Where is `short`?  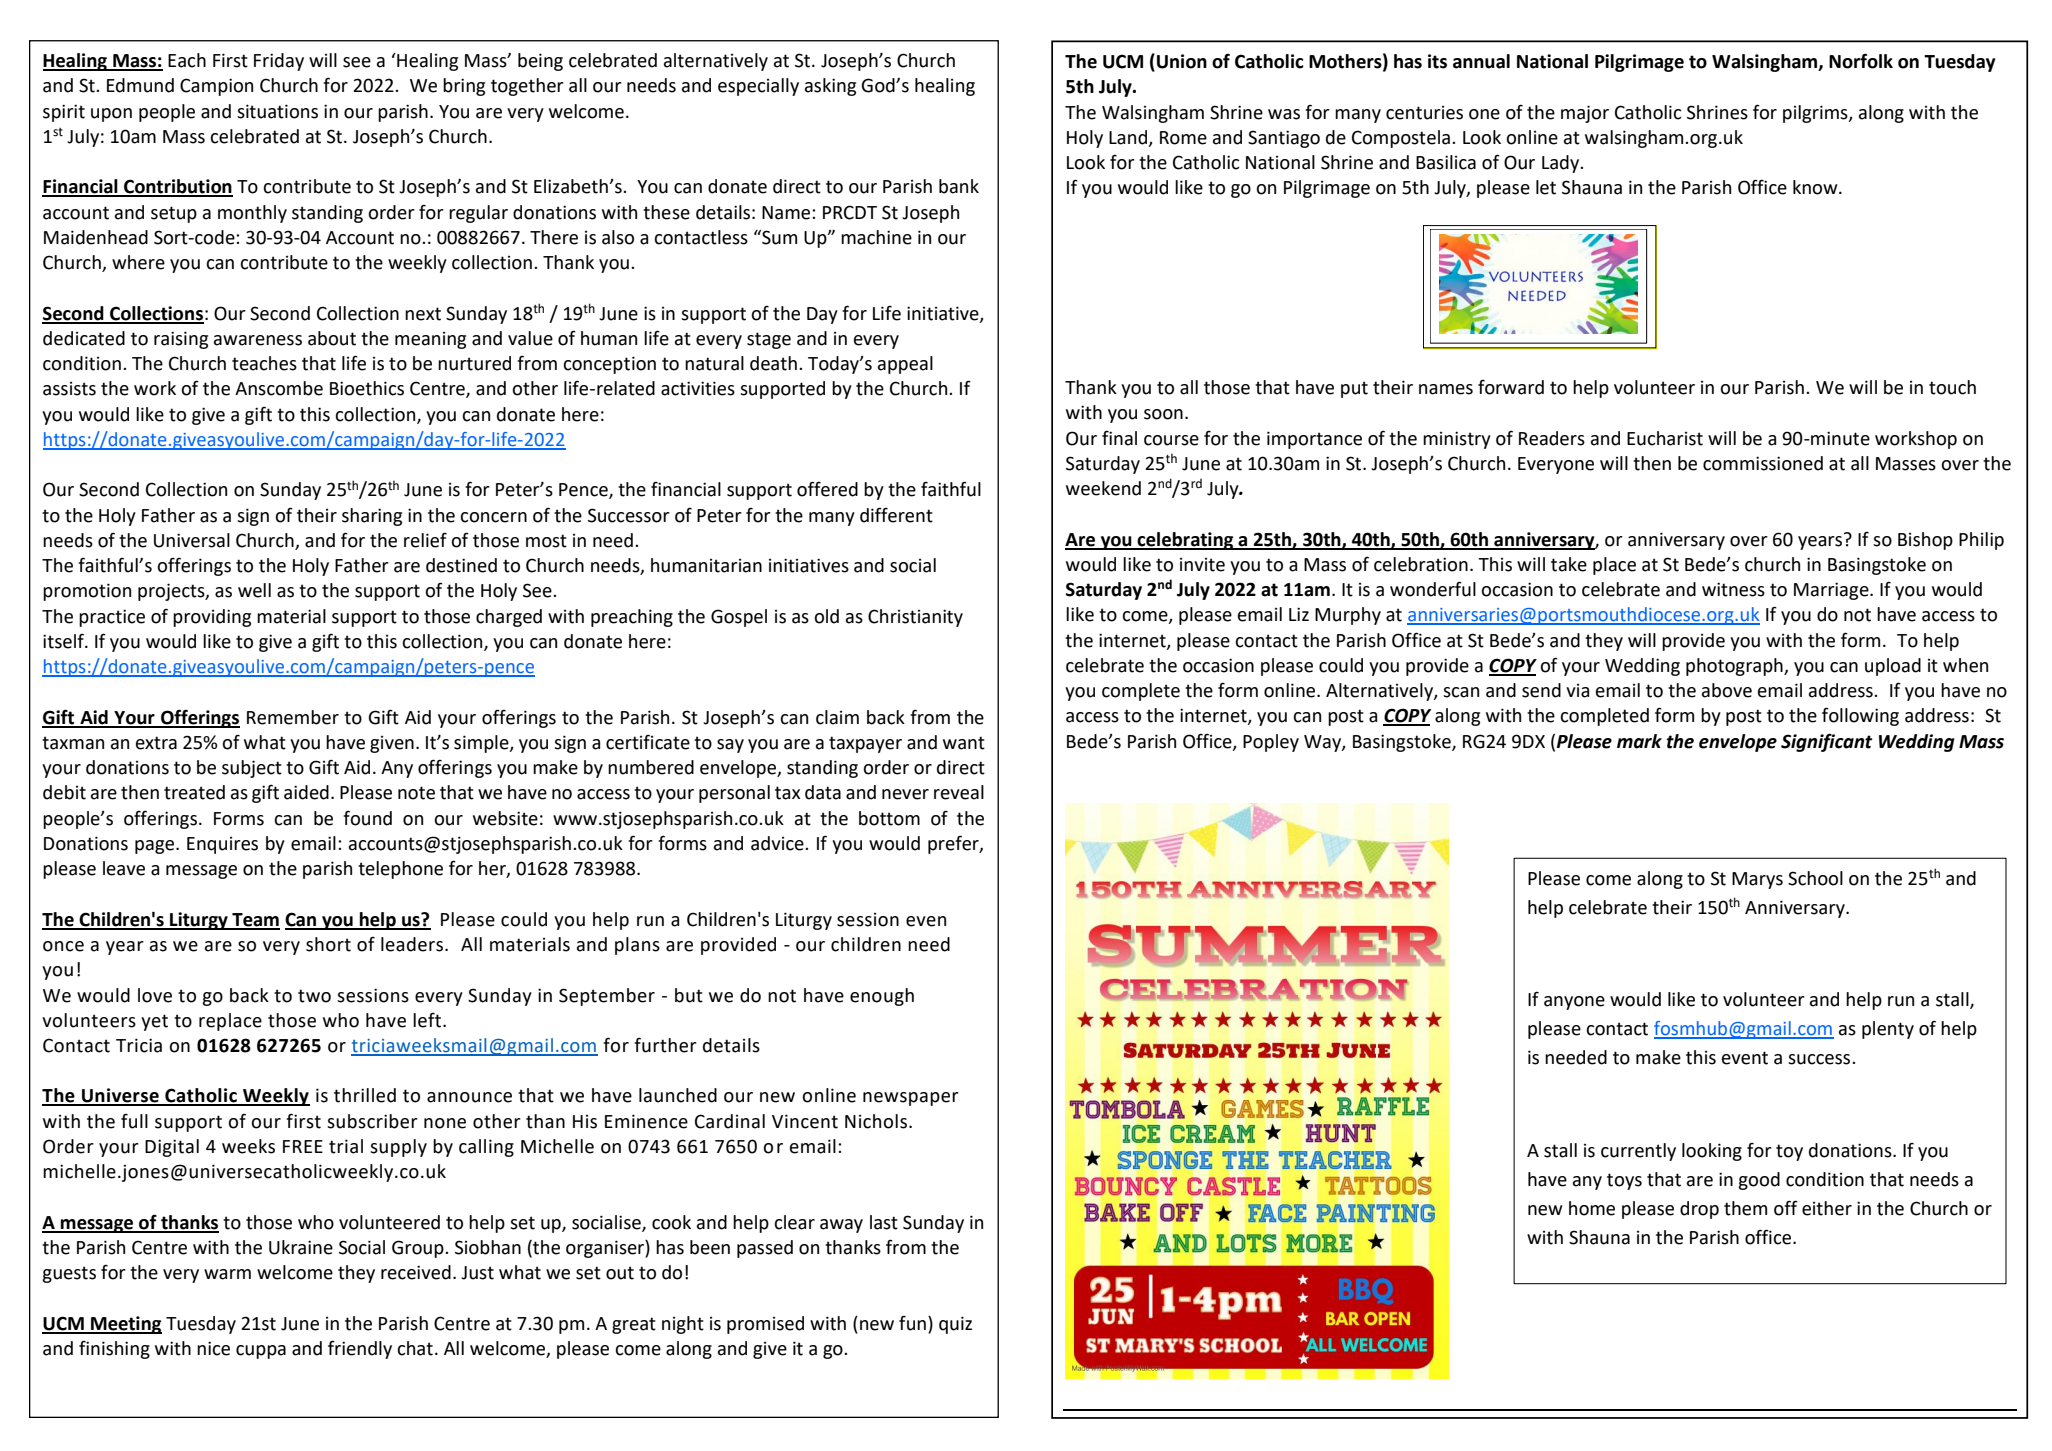 short is located at coordinates (328, 944).
